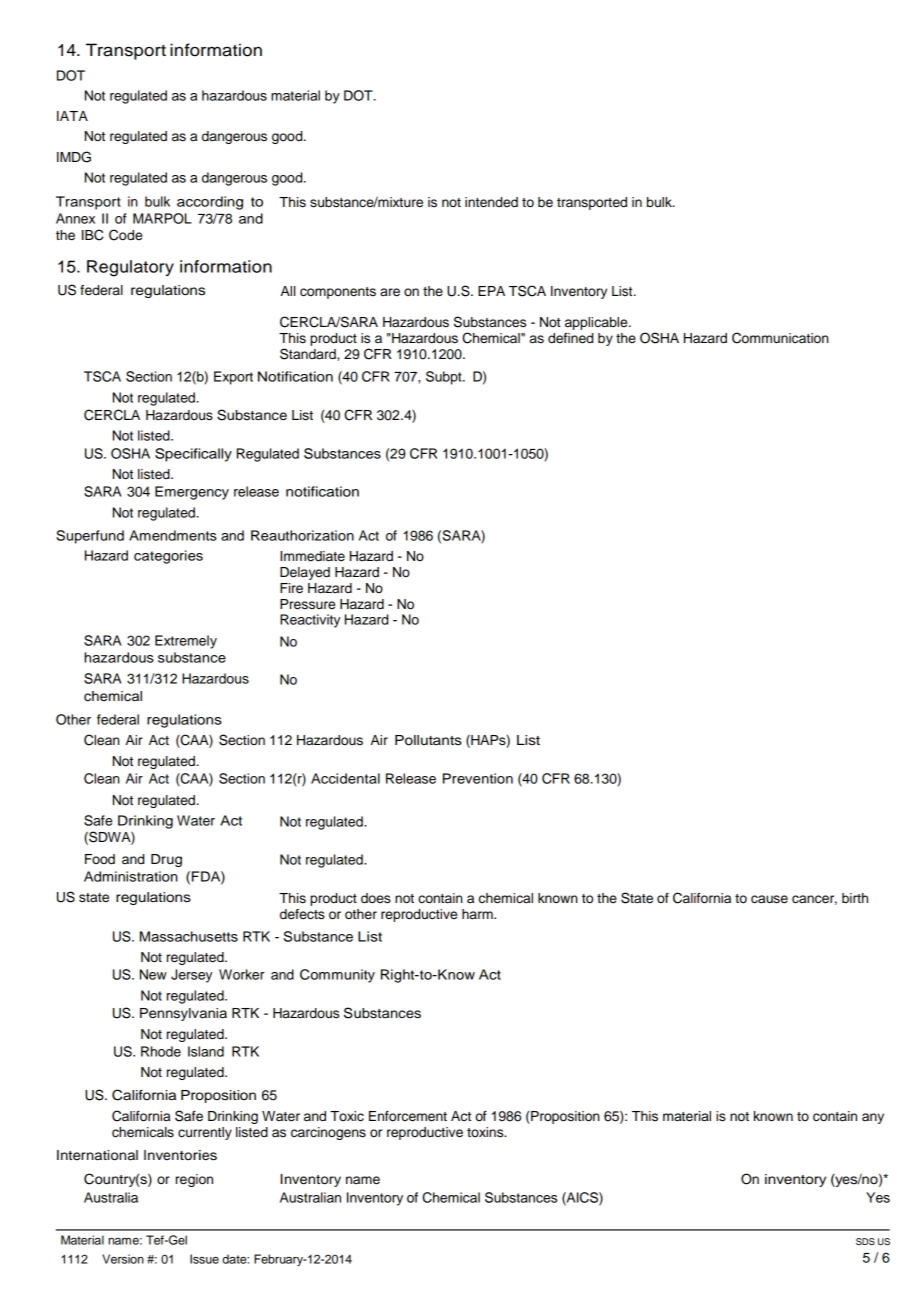  Describe the element at coordinates (204, 1259) in the screenshot. I see `Issue` at that location.
